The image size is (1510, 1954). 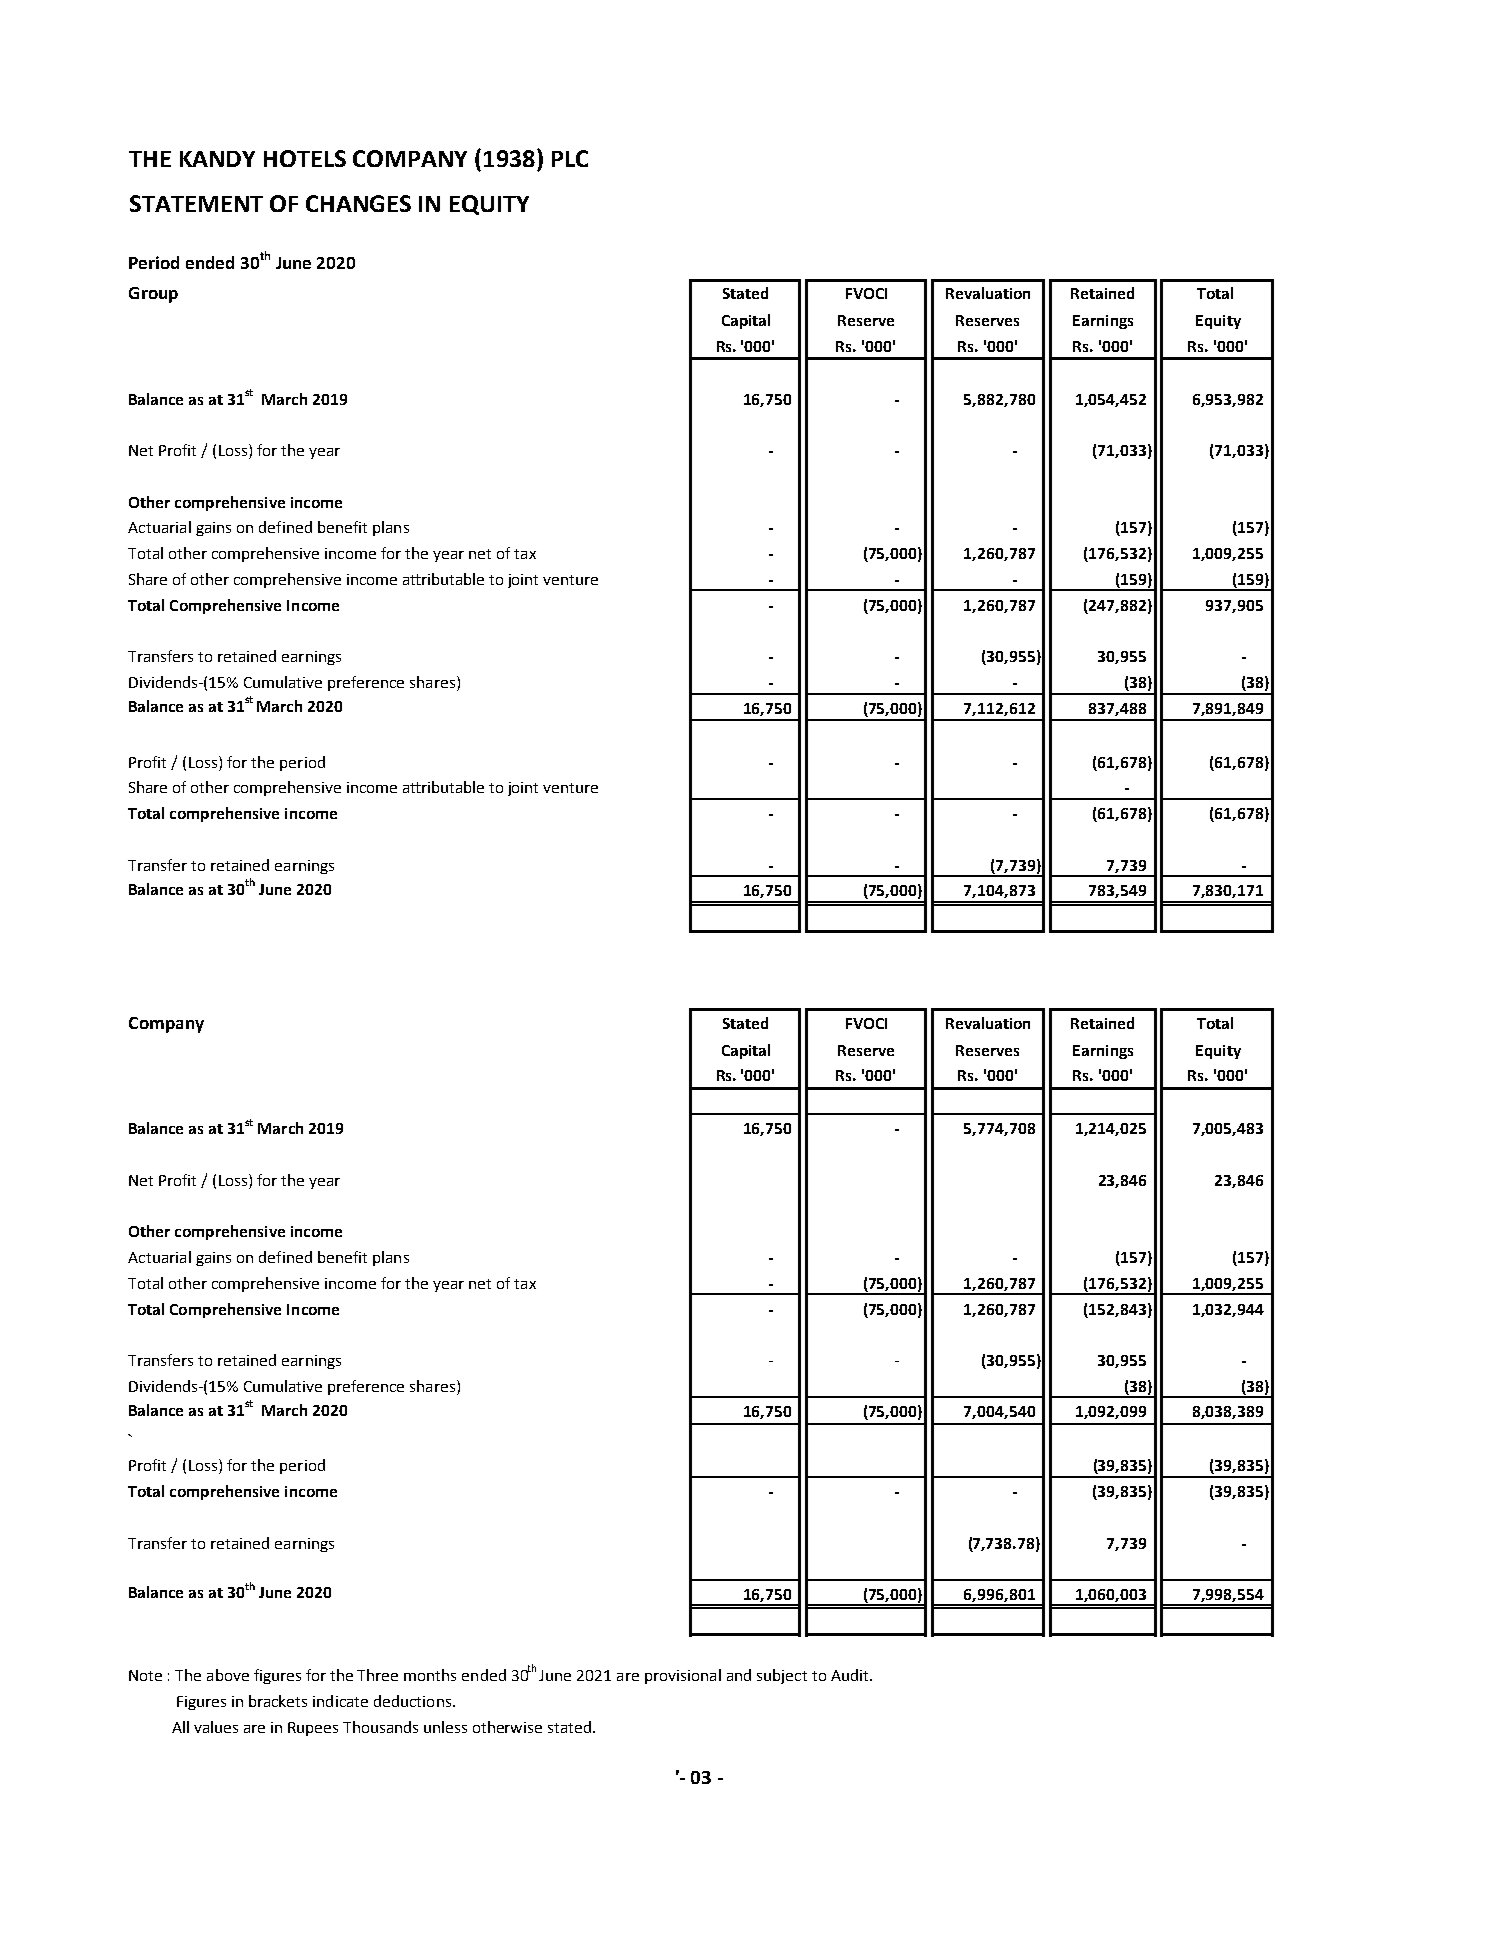 I want to click on subject, so click(x=782, y=1676).
